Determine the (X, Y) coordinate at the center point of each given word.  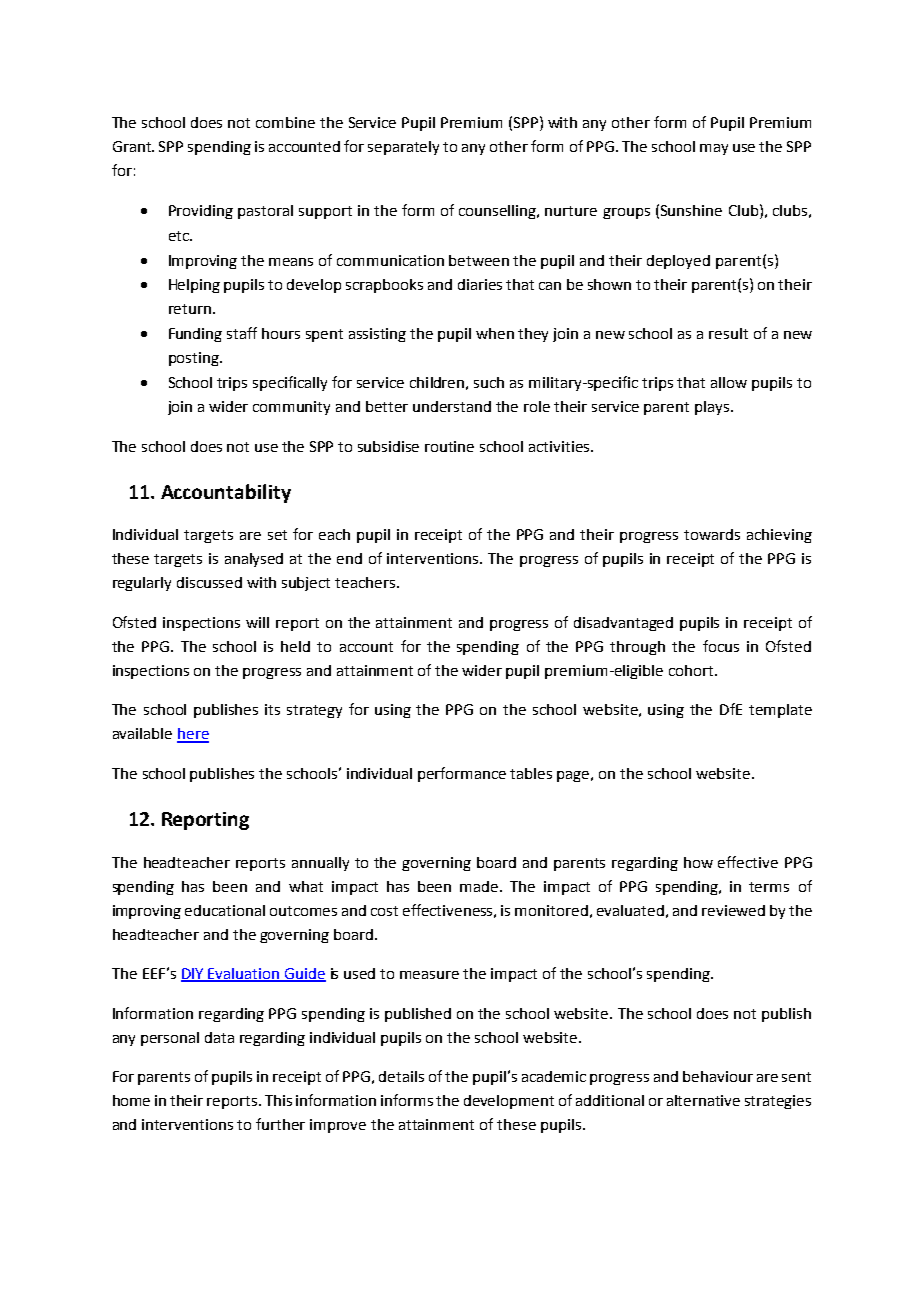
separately (403, 148)
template (780, 711)
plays (713, 408)
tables (531, 773)
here (193, 735)
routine (449, 446)
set (277, 535)
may (714, 149)
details (401, 1076)
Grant (133, 146)
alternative (703, 1100)
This (278, 1100)
